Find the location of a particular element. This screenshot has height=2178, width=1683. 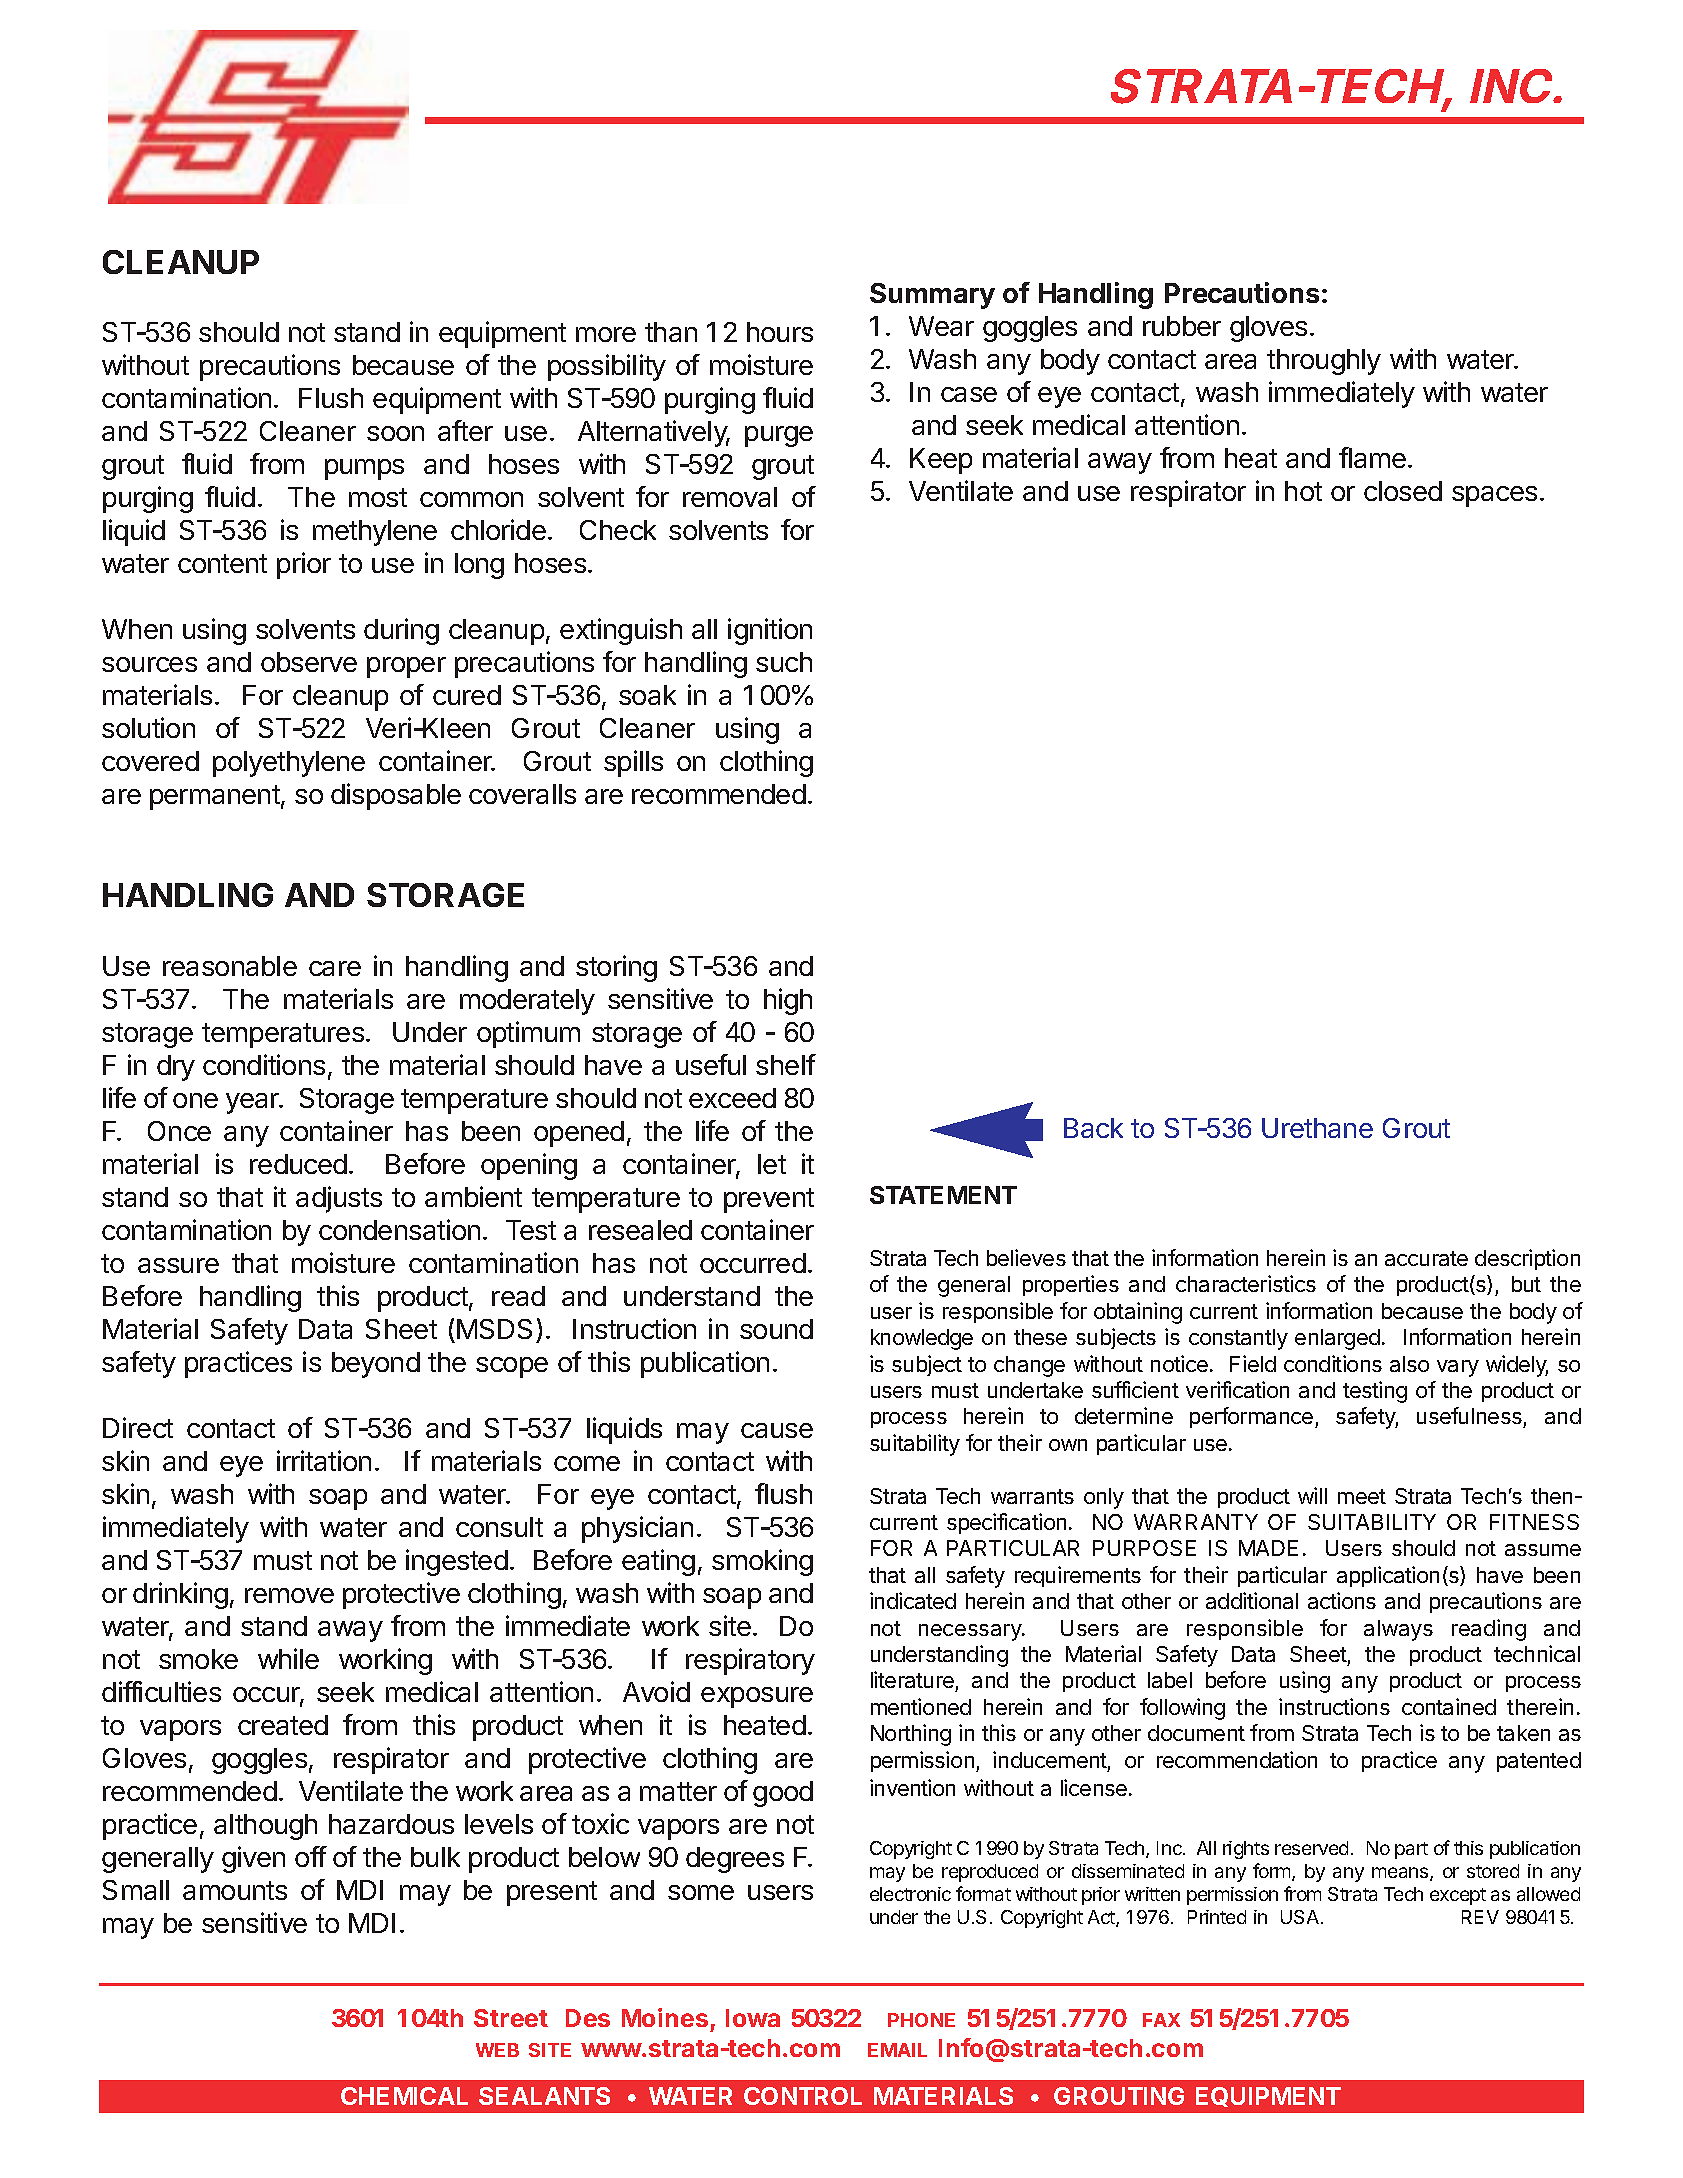

adjusts is located at coordinates (339, 1199).
